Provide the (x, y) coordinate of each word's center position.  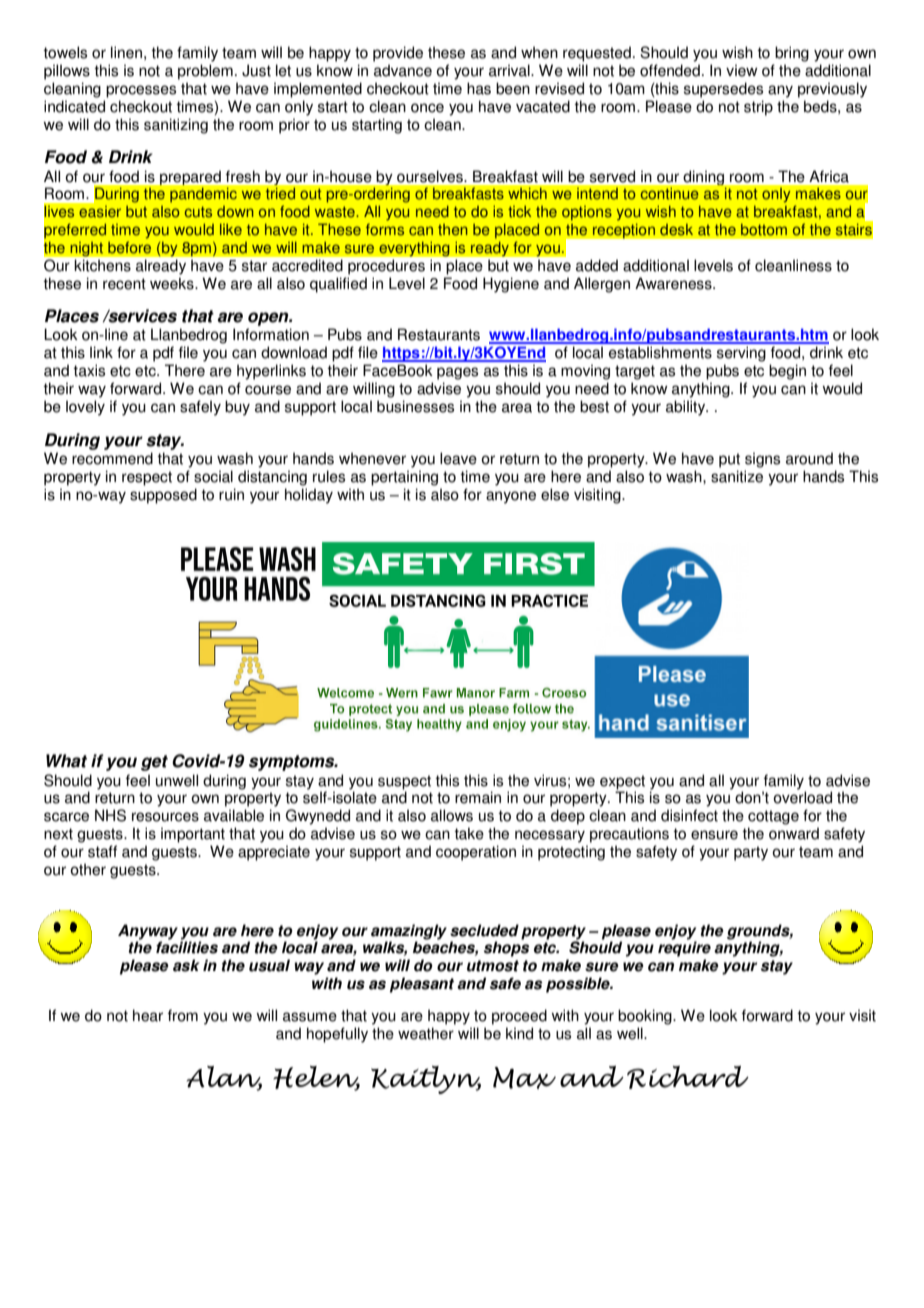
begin (787, 372)
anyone (511, 497)
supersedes (723, 90)
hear (148, 1015)
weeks (173, 283)
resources (165, 817)
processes (141, 91)
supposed (163, 496)
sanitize (737, 476)
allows (452, 815)
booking (646, 1017)
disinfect (689, 815)
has (479, 88)
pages (457, 373)
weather (426, 1033)
